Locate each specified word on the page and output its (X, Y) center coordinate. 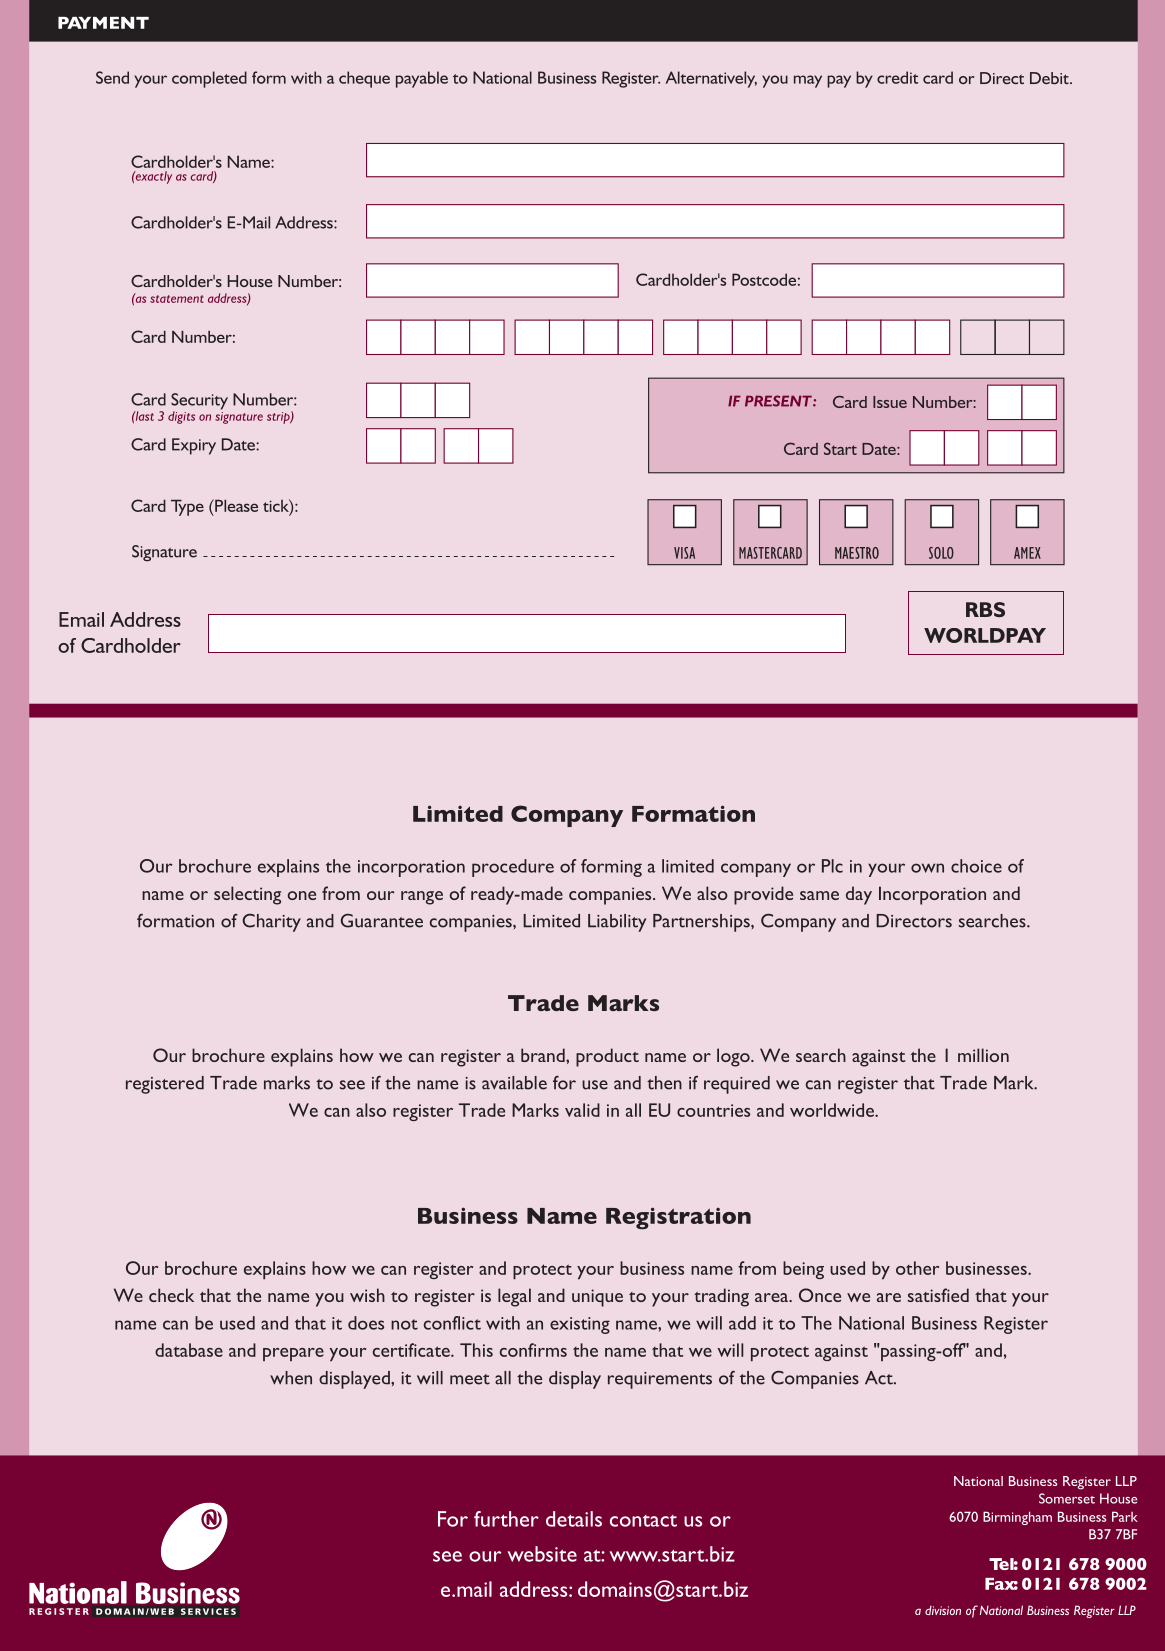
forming (611, 868)
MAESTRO (857, 553)
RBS (985, 609)
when (291, 1378)
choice (976, 866)
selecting (247, 895)
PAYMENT (103, 23)
